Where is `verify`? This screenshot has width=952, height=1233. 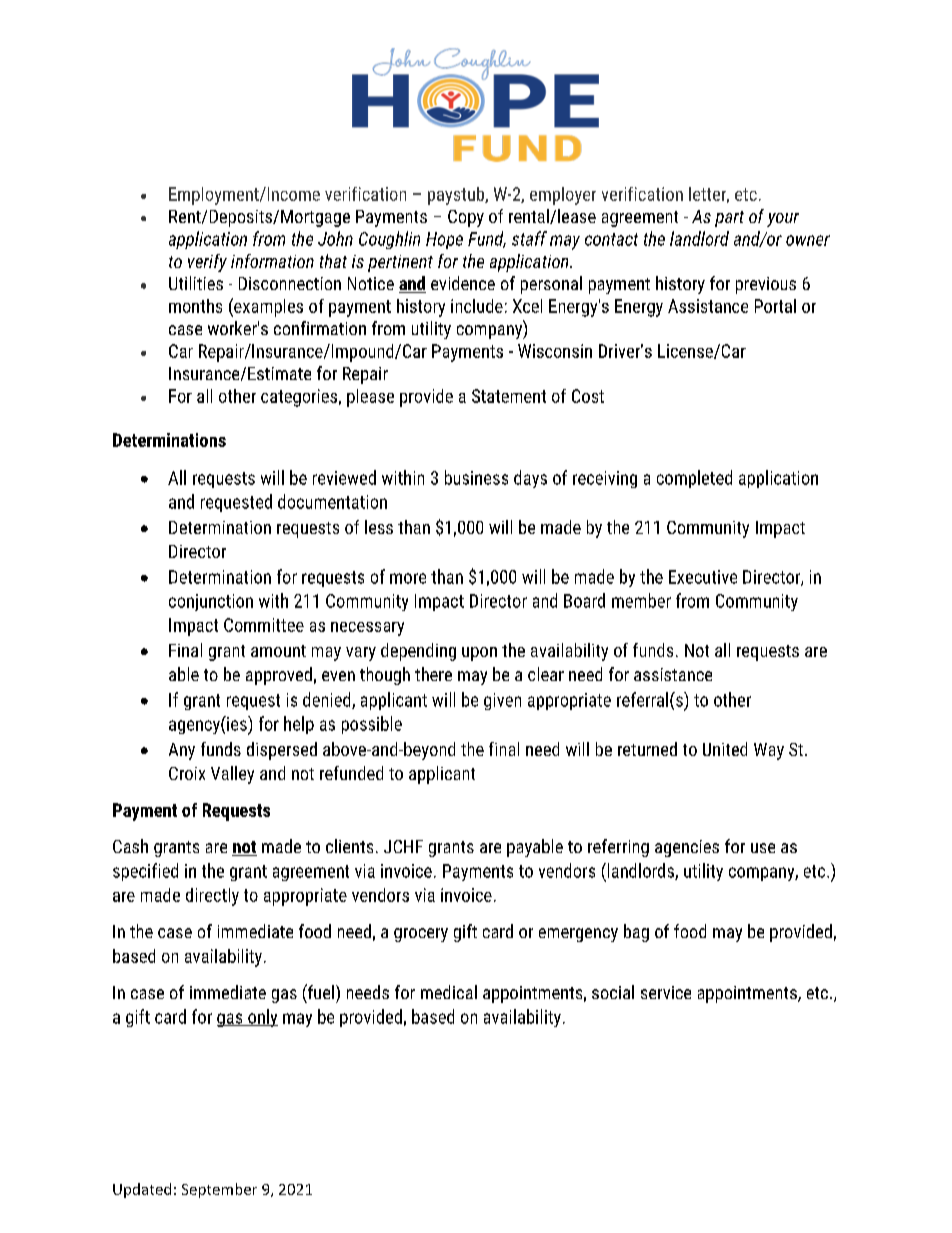
verify is located at coordinates (207, 263).
